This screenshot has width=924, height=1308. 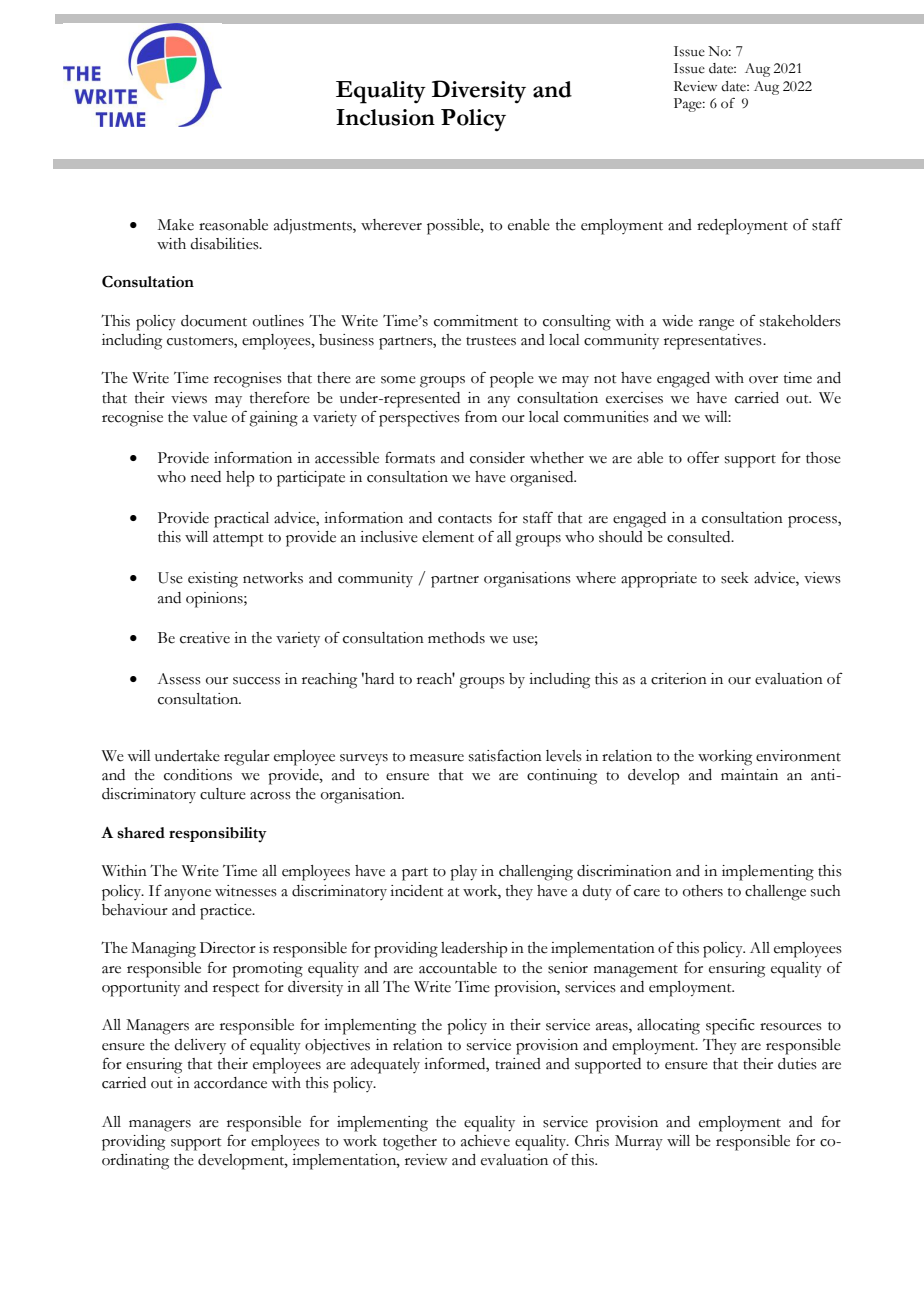 What do you see at coordinates (176, 225) in the screenshot?
I see `Make` at bounding box center [176, 225].
